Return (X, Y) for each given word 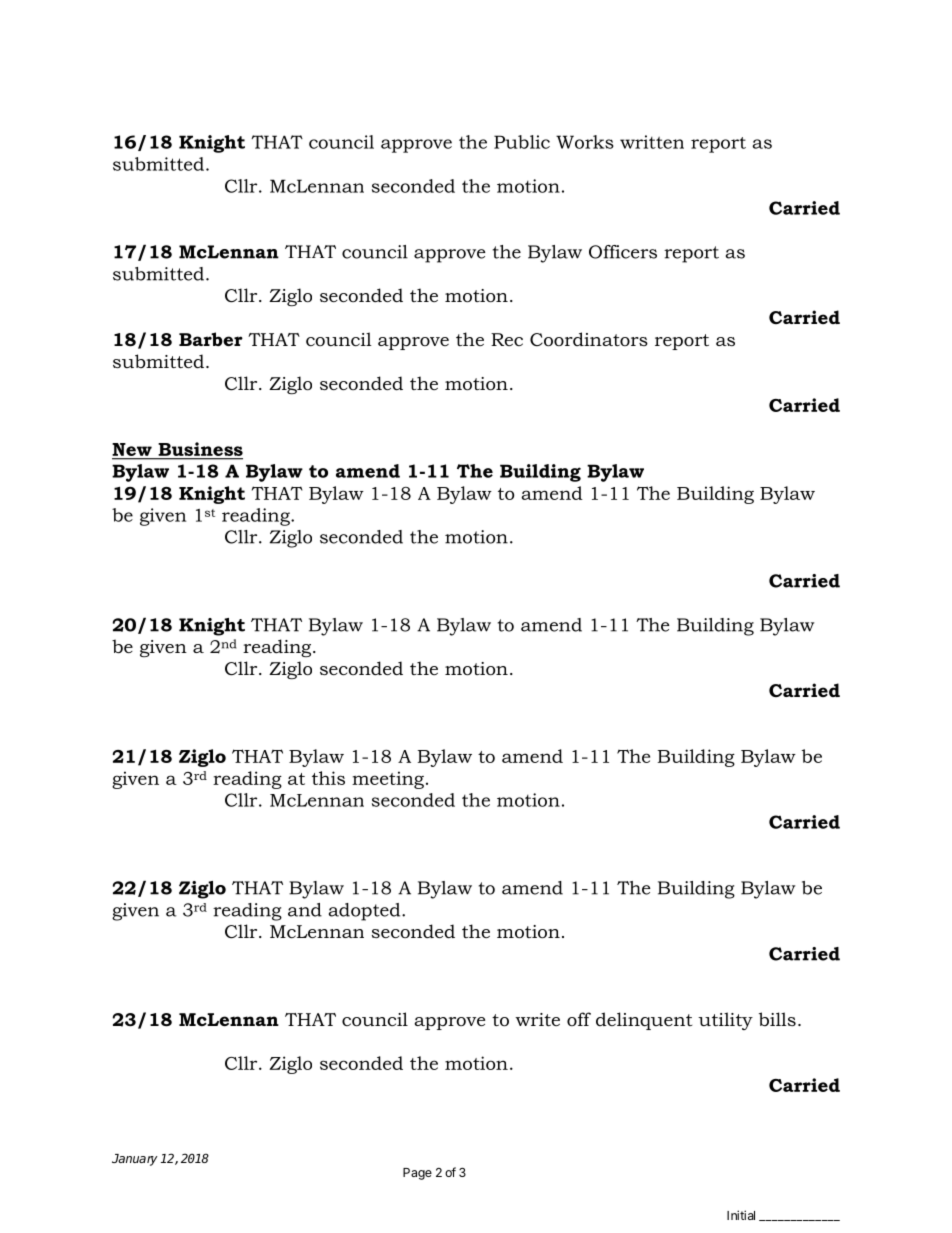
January (135, 1160)
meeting (388, 780)
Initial (741, 1215)
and (305, 910)
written (652, 142)
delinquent (644, 1021)
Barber (211, 339)
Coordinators (589, 339)
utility (725, 1021)
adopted (366, 912)
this (328, 778)
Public (522, 142)
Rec (507, 339)
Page (417, 1174)
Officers (623, 252)
